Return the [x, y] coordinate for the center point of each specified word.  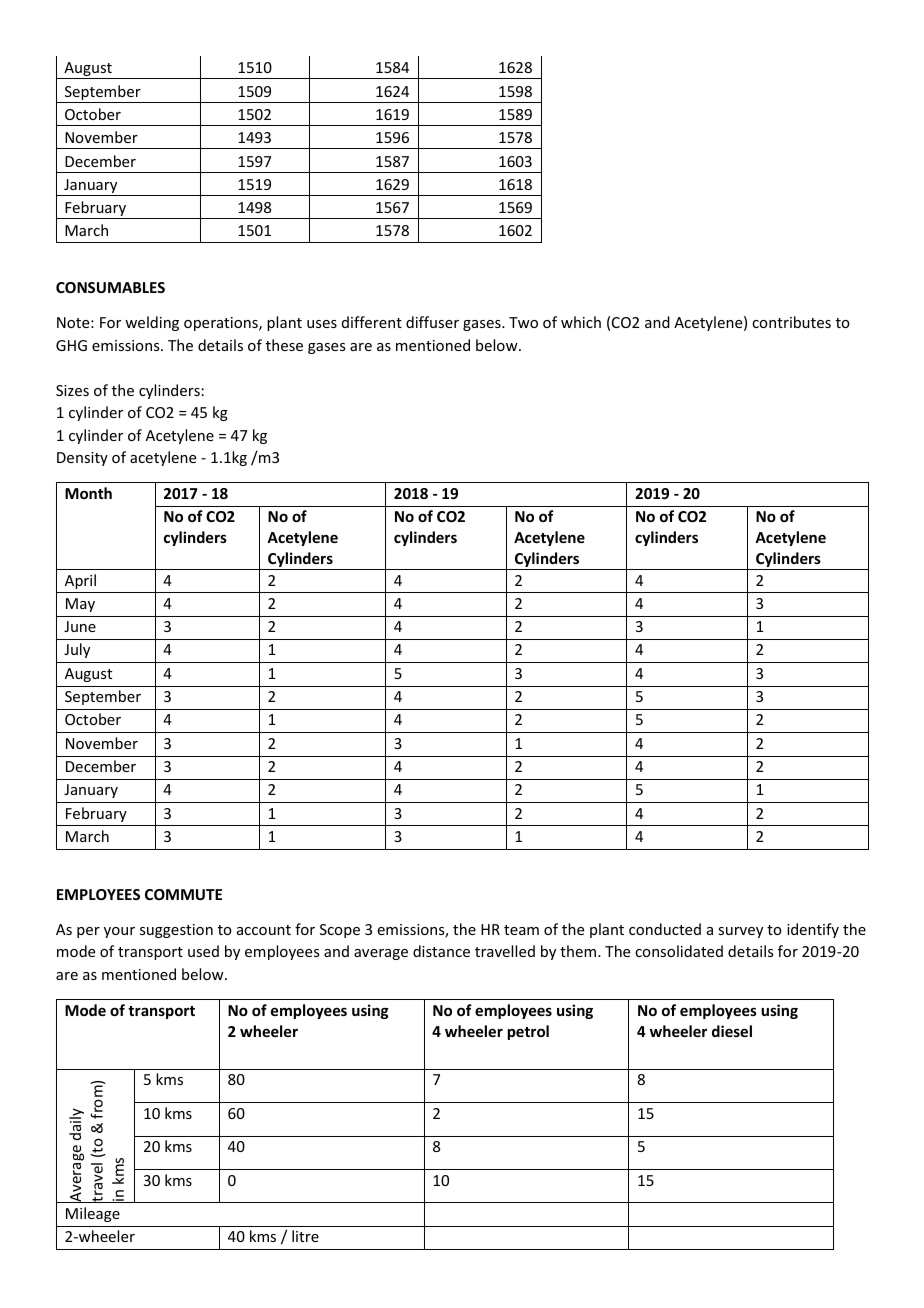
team [521, 930]
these [284, 345]
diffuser [432, 322]
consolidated [679, 951]
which [581, 322]
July [77, 650]
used [203, 951]
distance [441, 951]
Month [88, 493]
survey [740, 932]
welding [152, 323]
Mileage [93, 1214]
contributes [791, 322]
